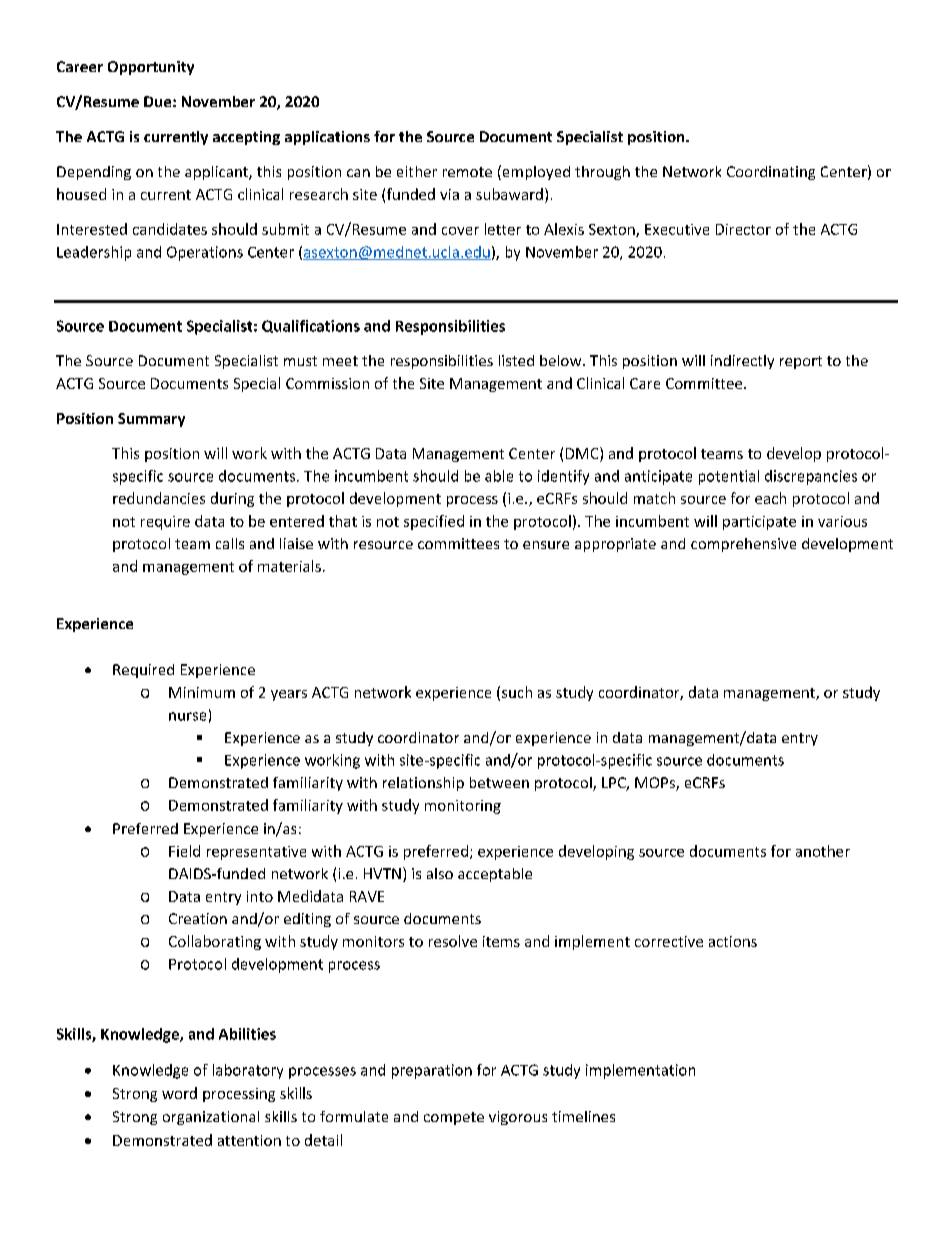  I want to click on Summary, so click(151, 420).
